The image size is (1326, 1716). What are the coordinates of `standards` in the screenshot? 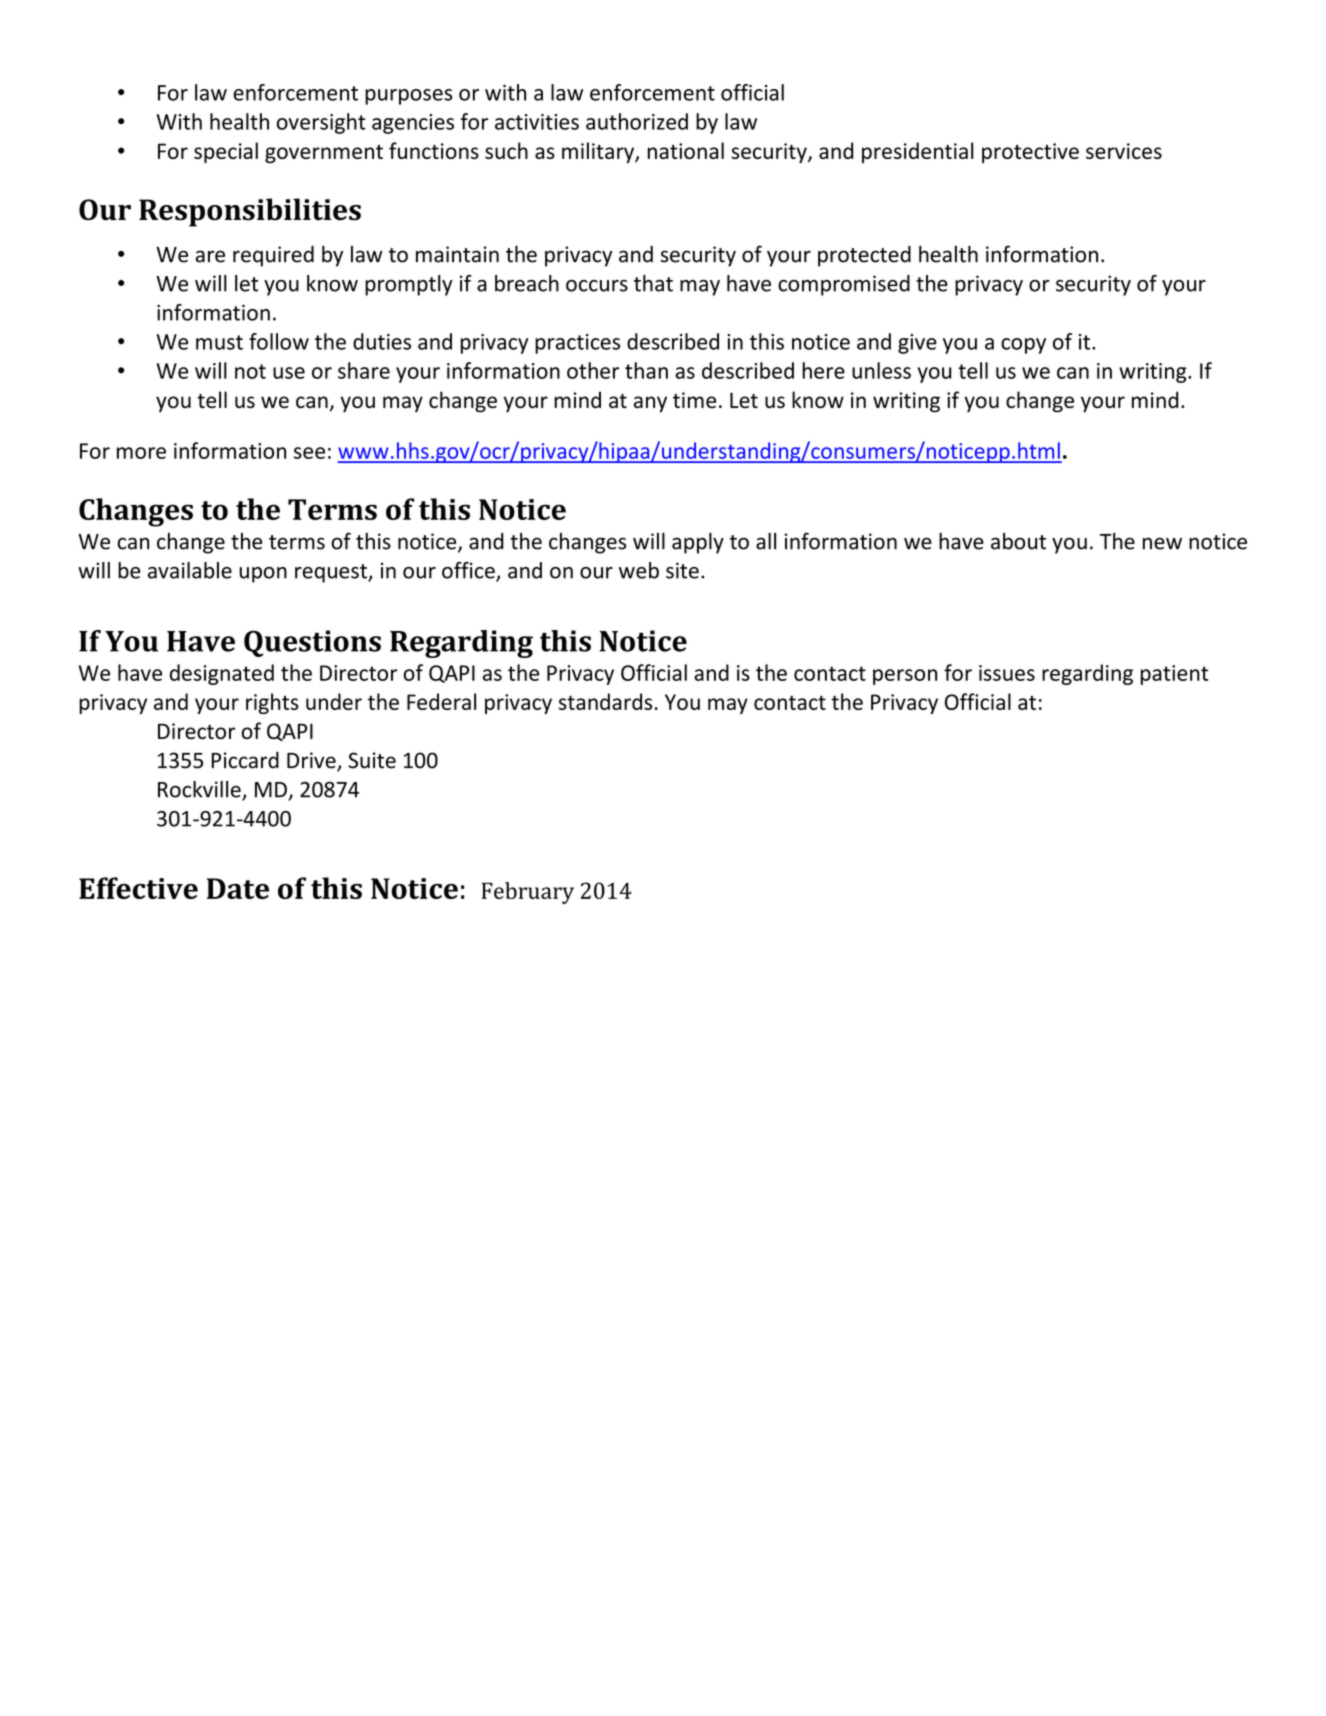 It's located at (605, 701).
